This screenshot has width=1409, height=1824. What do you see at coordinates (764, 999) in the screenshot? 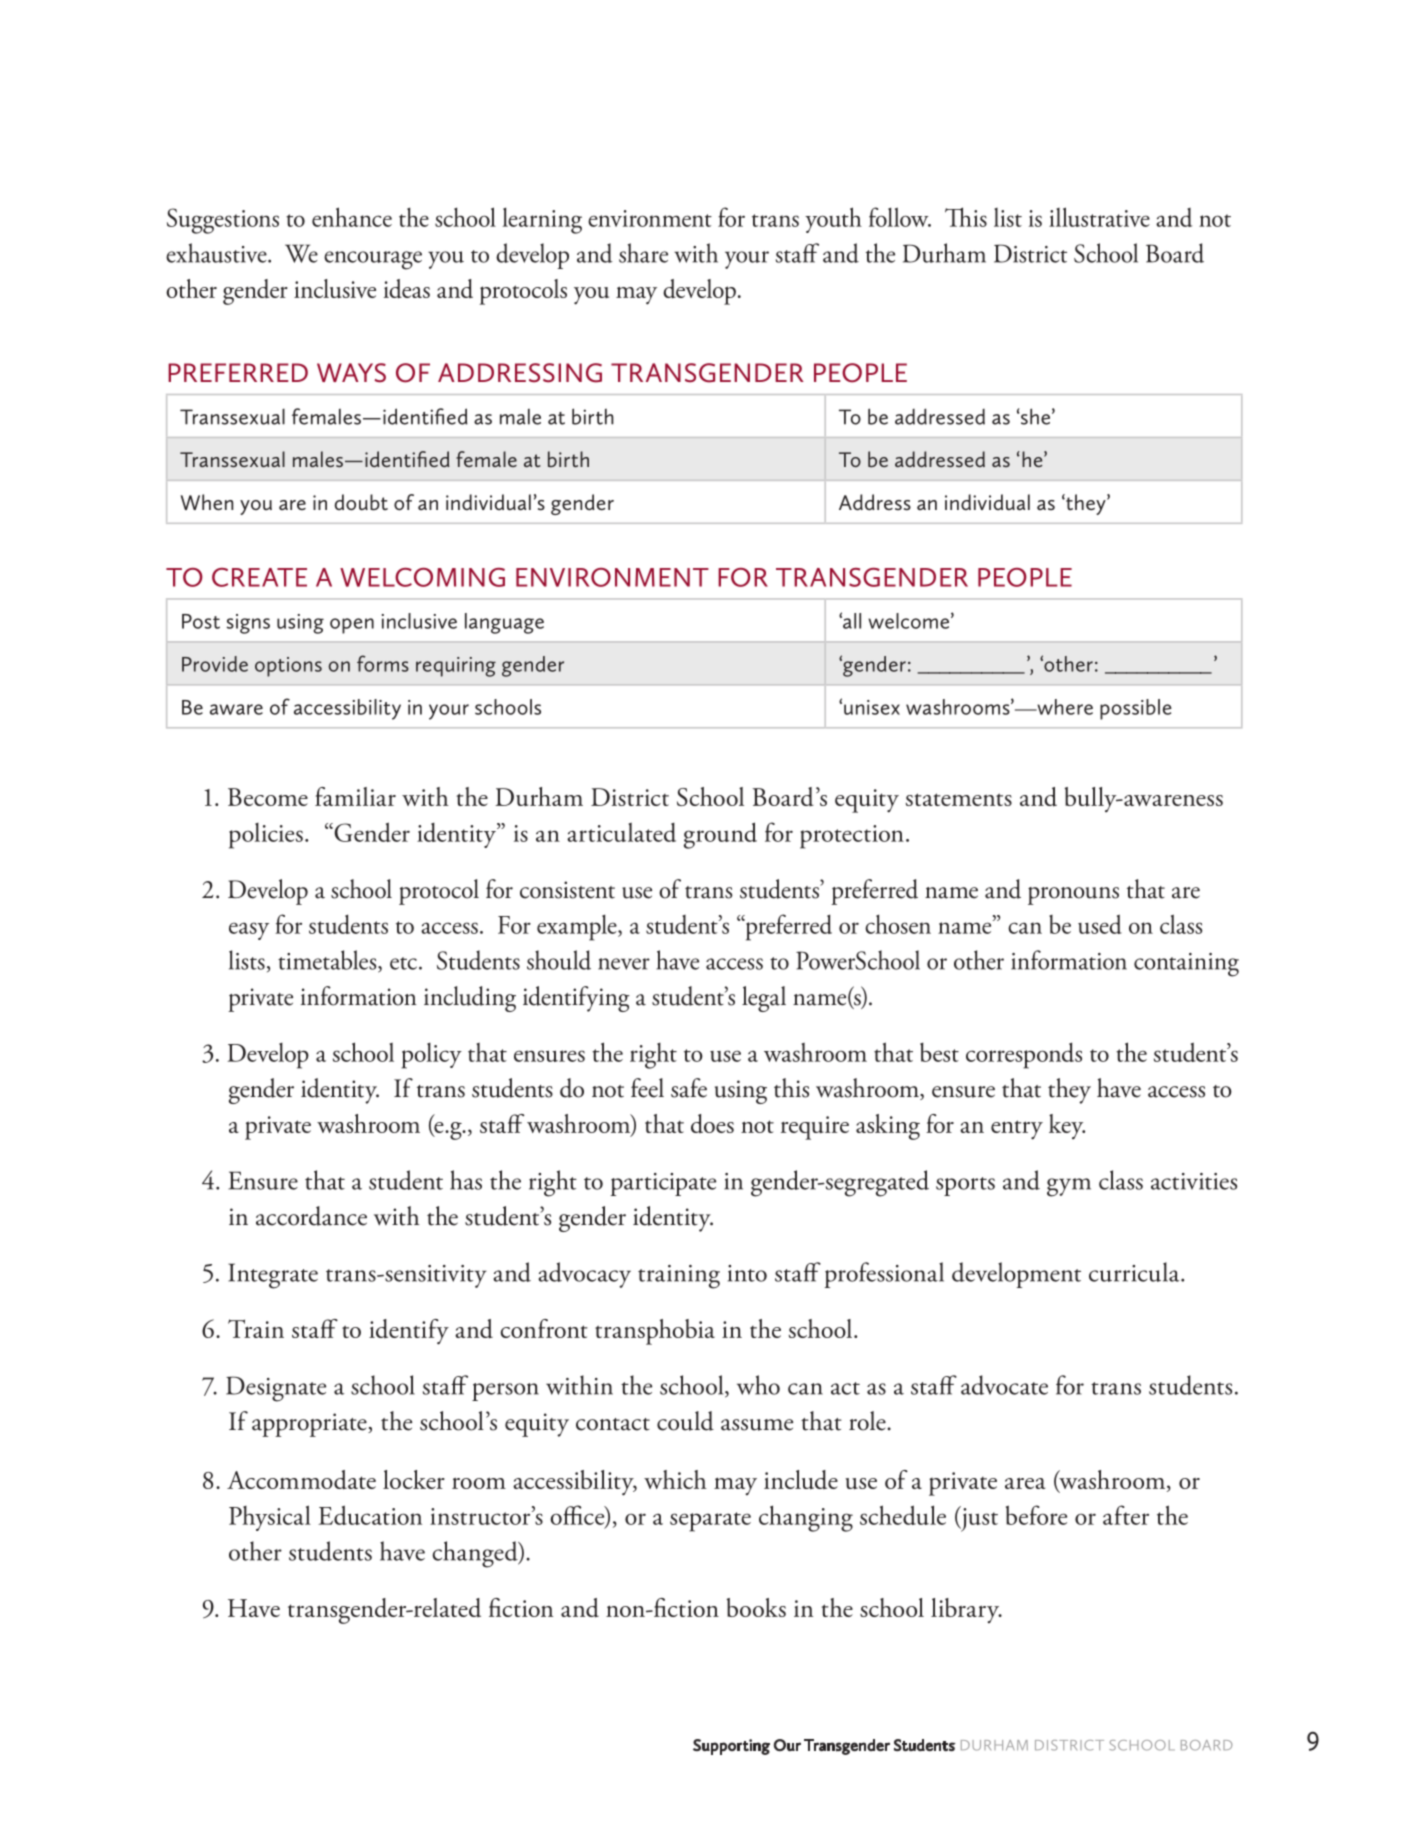
I see `legal` at bounding box center [764, 999].
